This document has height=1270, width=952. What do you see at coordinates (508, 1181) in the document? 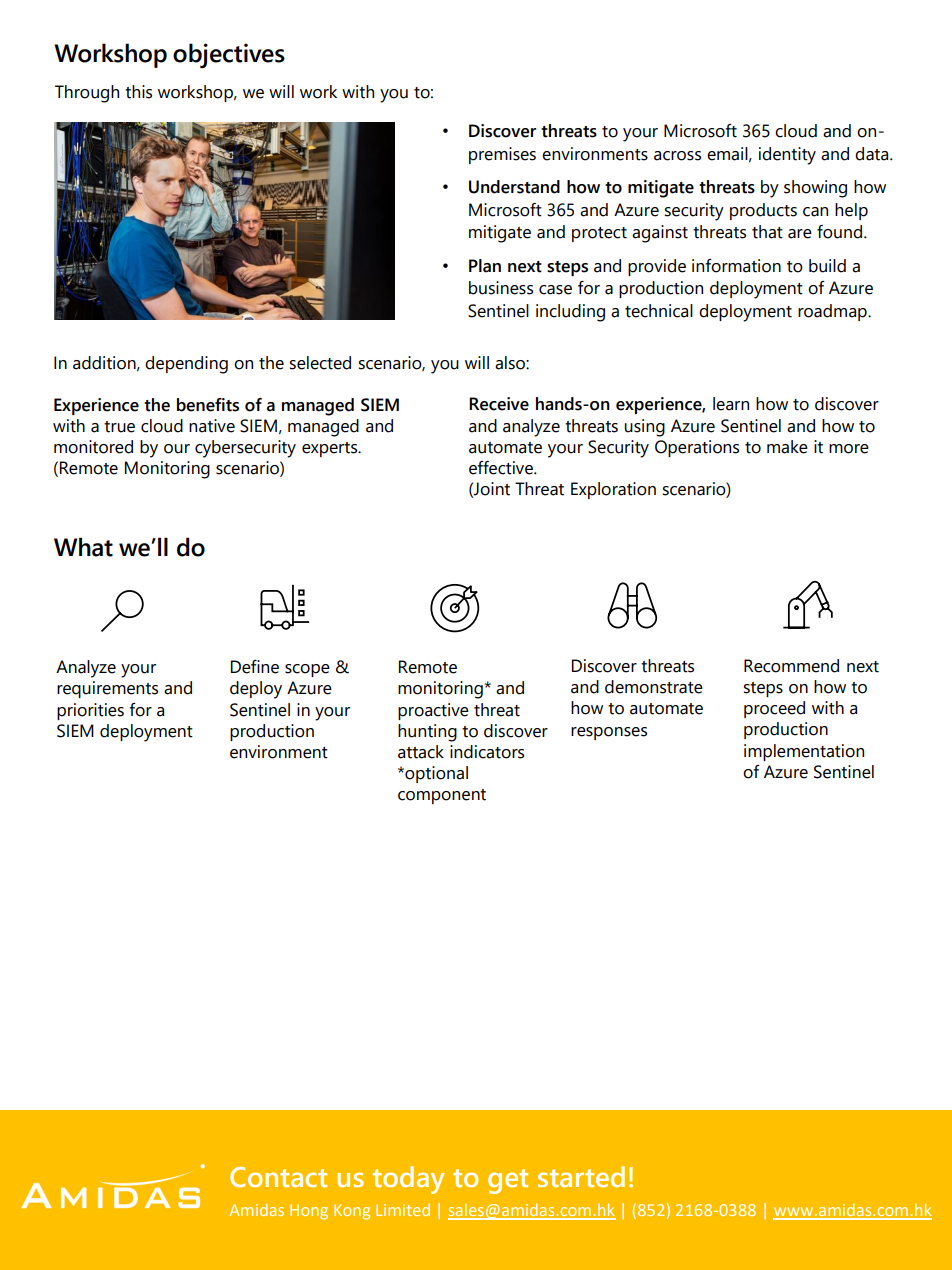
I see `get` at bounding box center [508, 1181].
